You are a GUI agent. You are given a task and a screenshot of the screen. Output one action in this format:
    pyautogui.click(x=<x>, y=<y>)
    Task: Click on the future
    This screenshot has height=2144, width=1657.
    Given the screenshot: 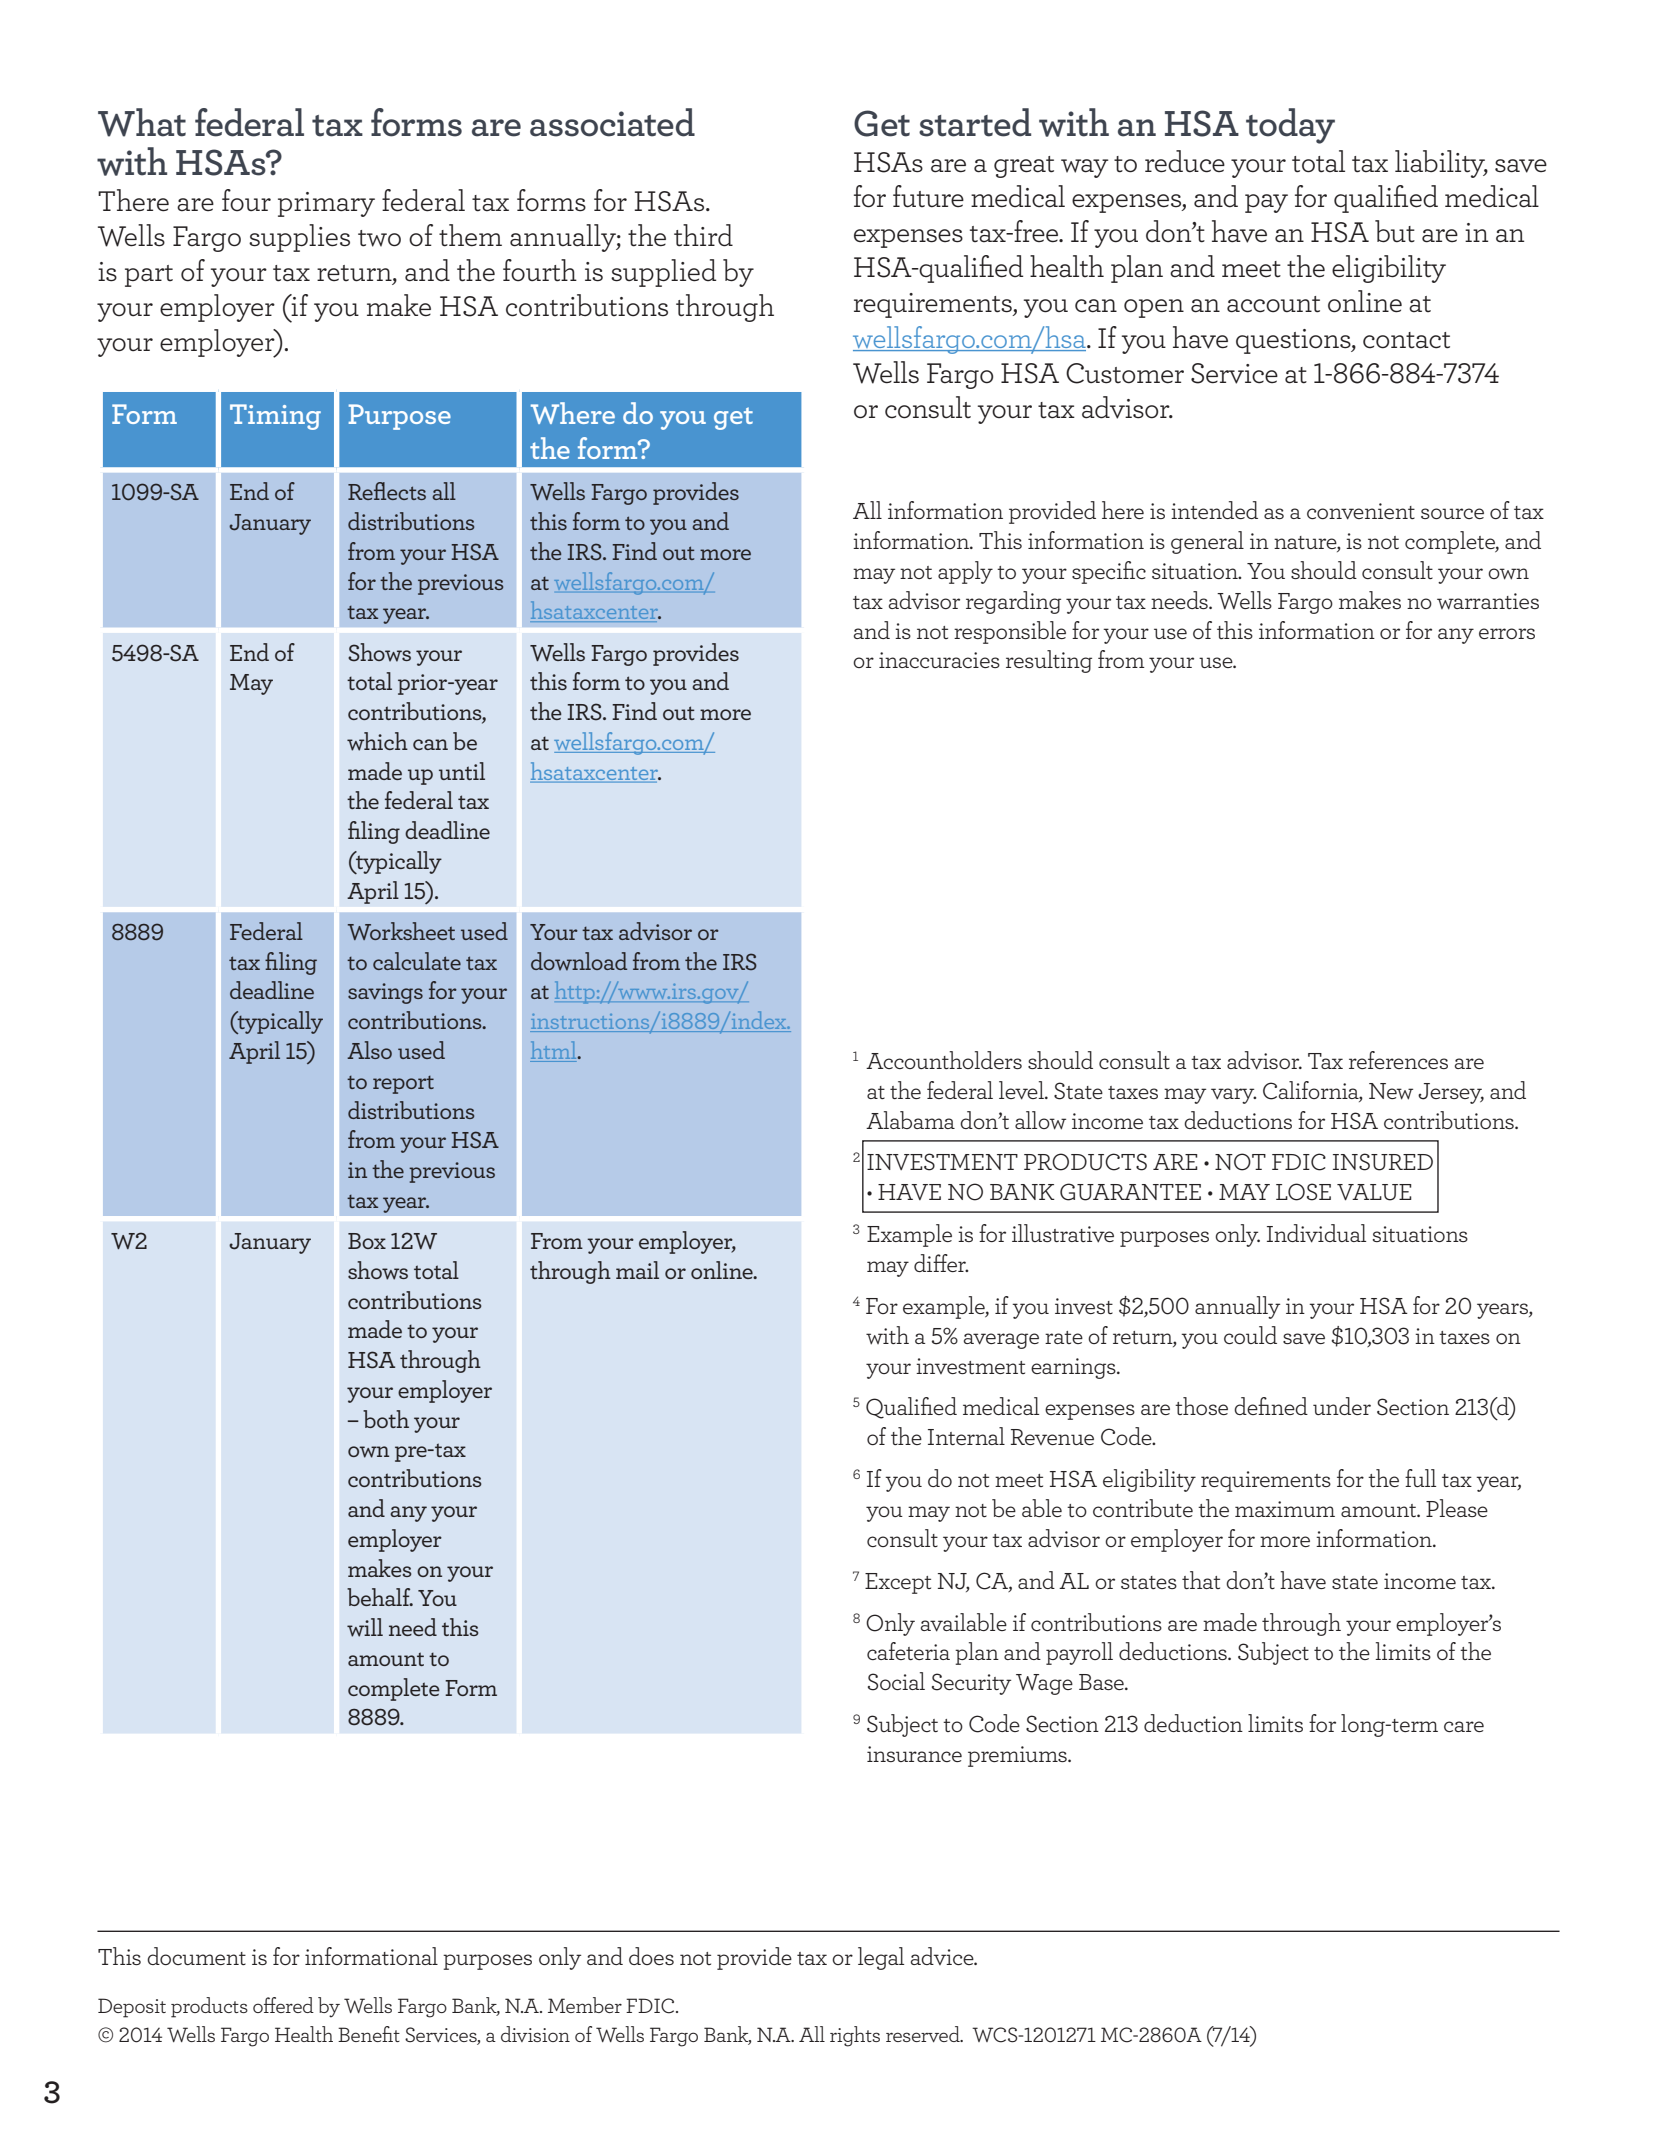 What is the action you would take?
    pyautogui.click(x=928, y=196)
